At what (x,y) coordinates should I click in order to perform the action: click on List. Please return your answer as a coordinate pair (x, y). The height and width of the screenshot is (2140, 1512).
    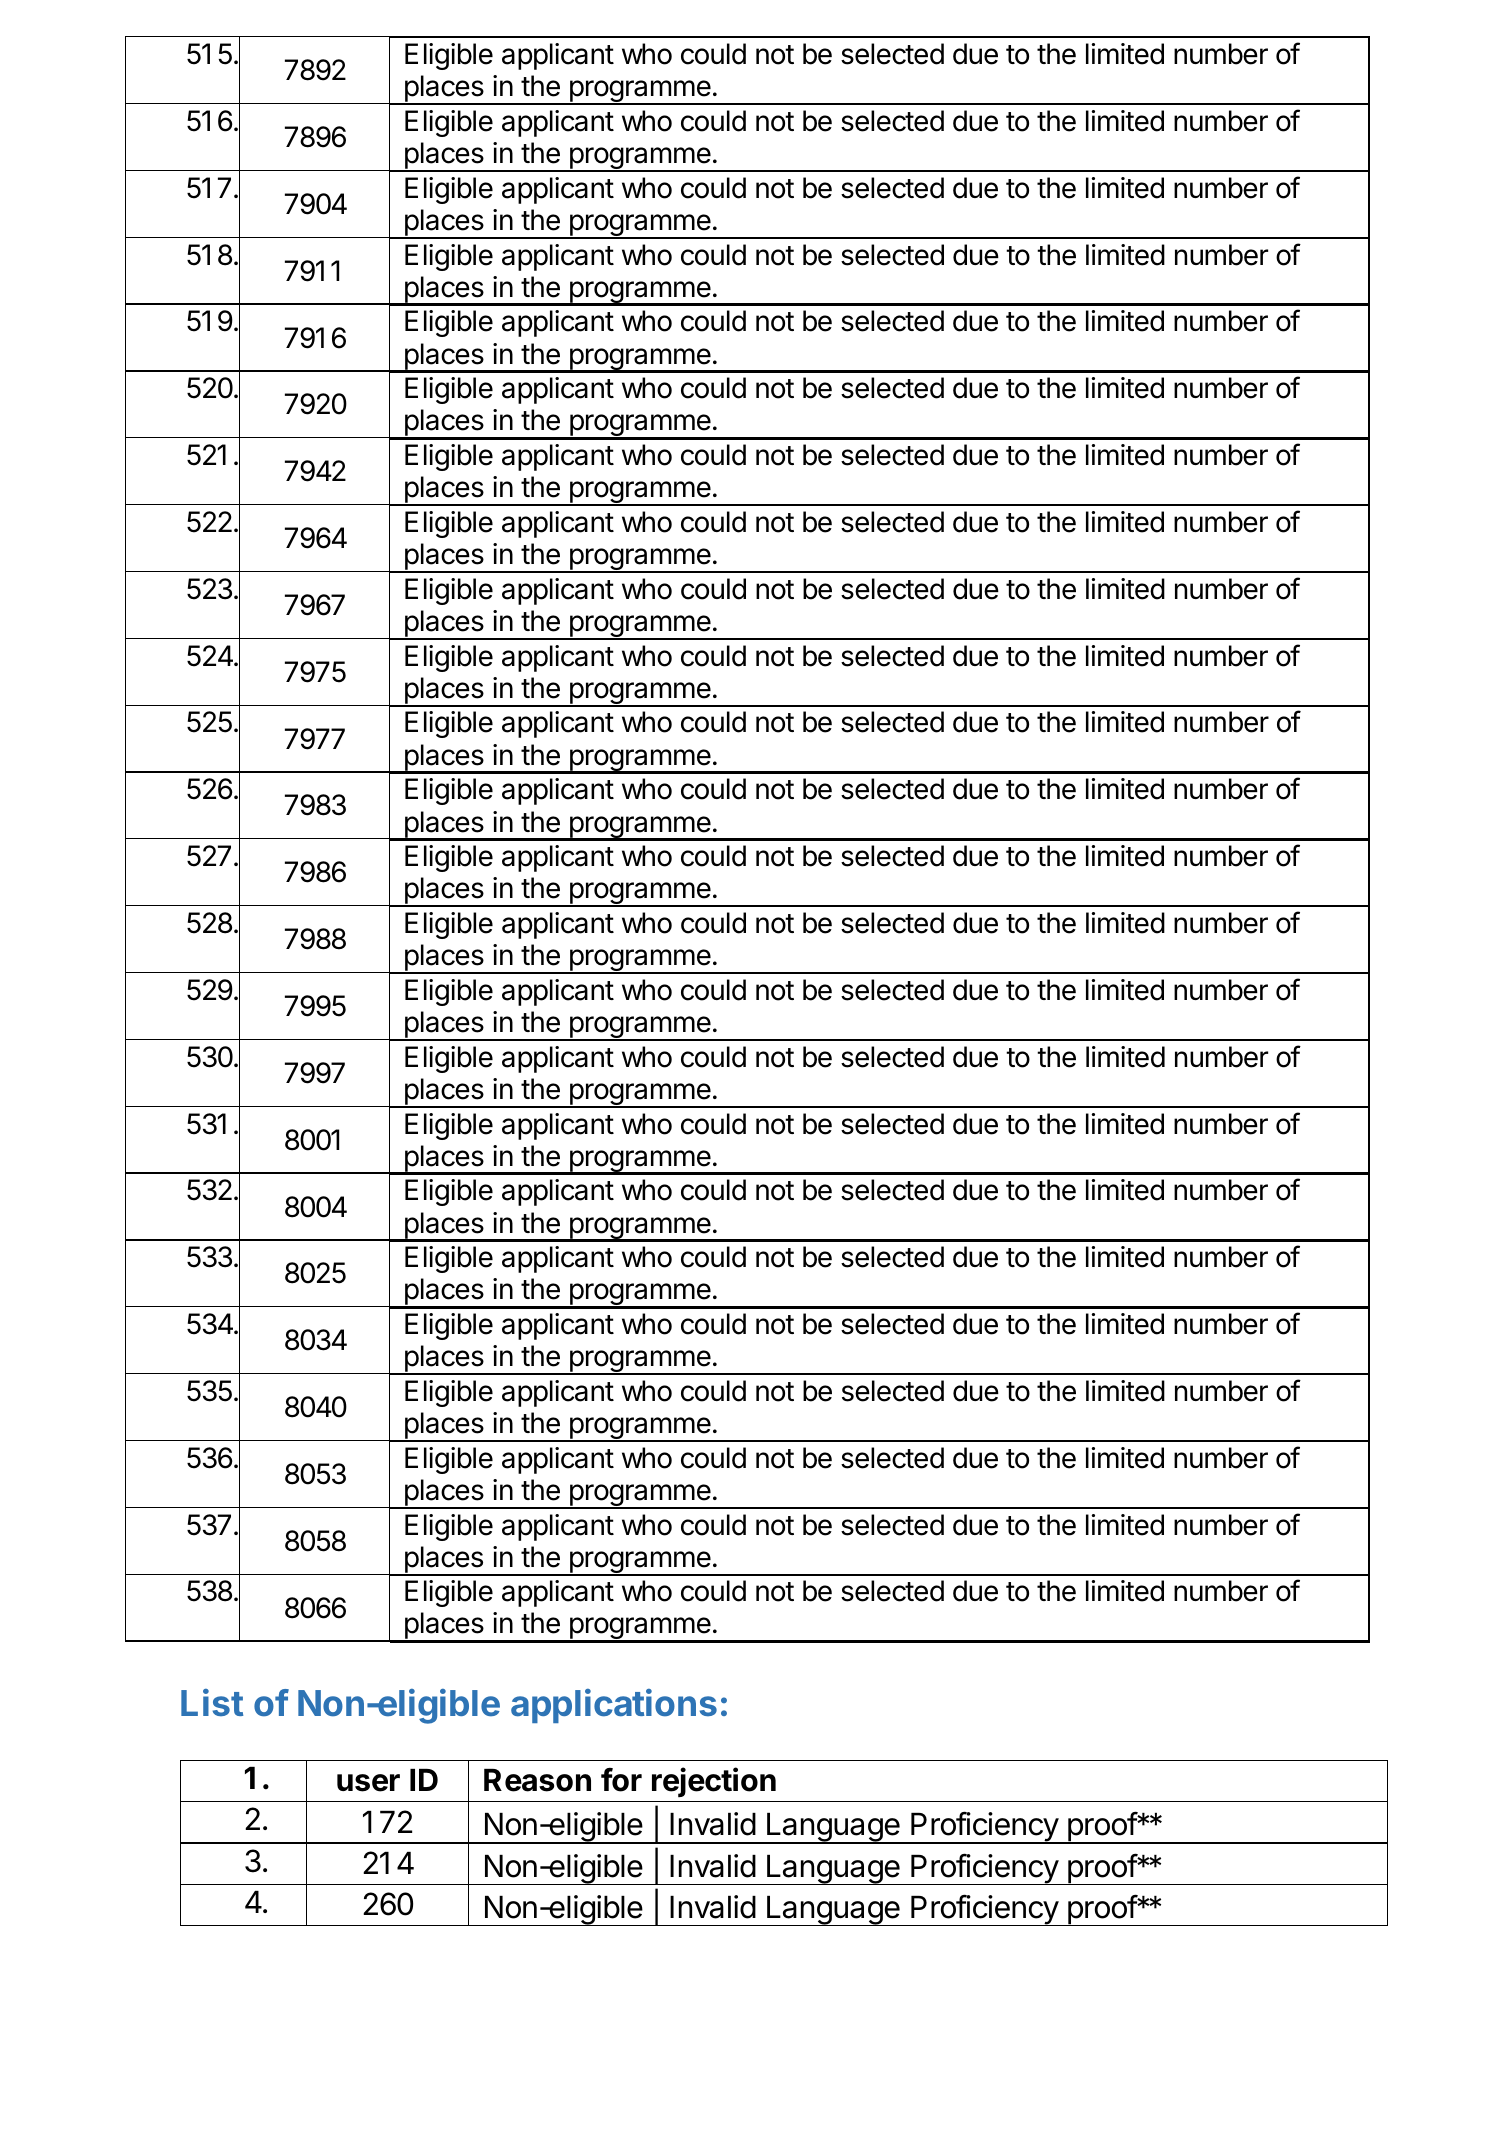
    Looking at the image, I should click on (212, 1702).
